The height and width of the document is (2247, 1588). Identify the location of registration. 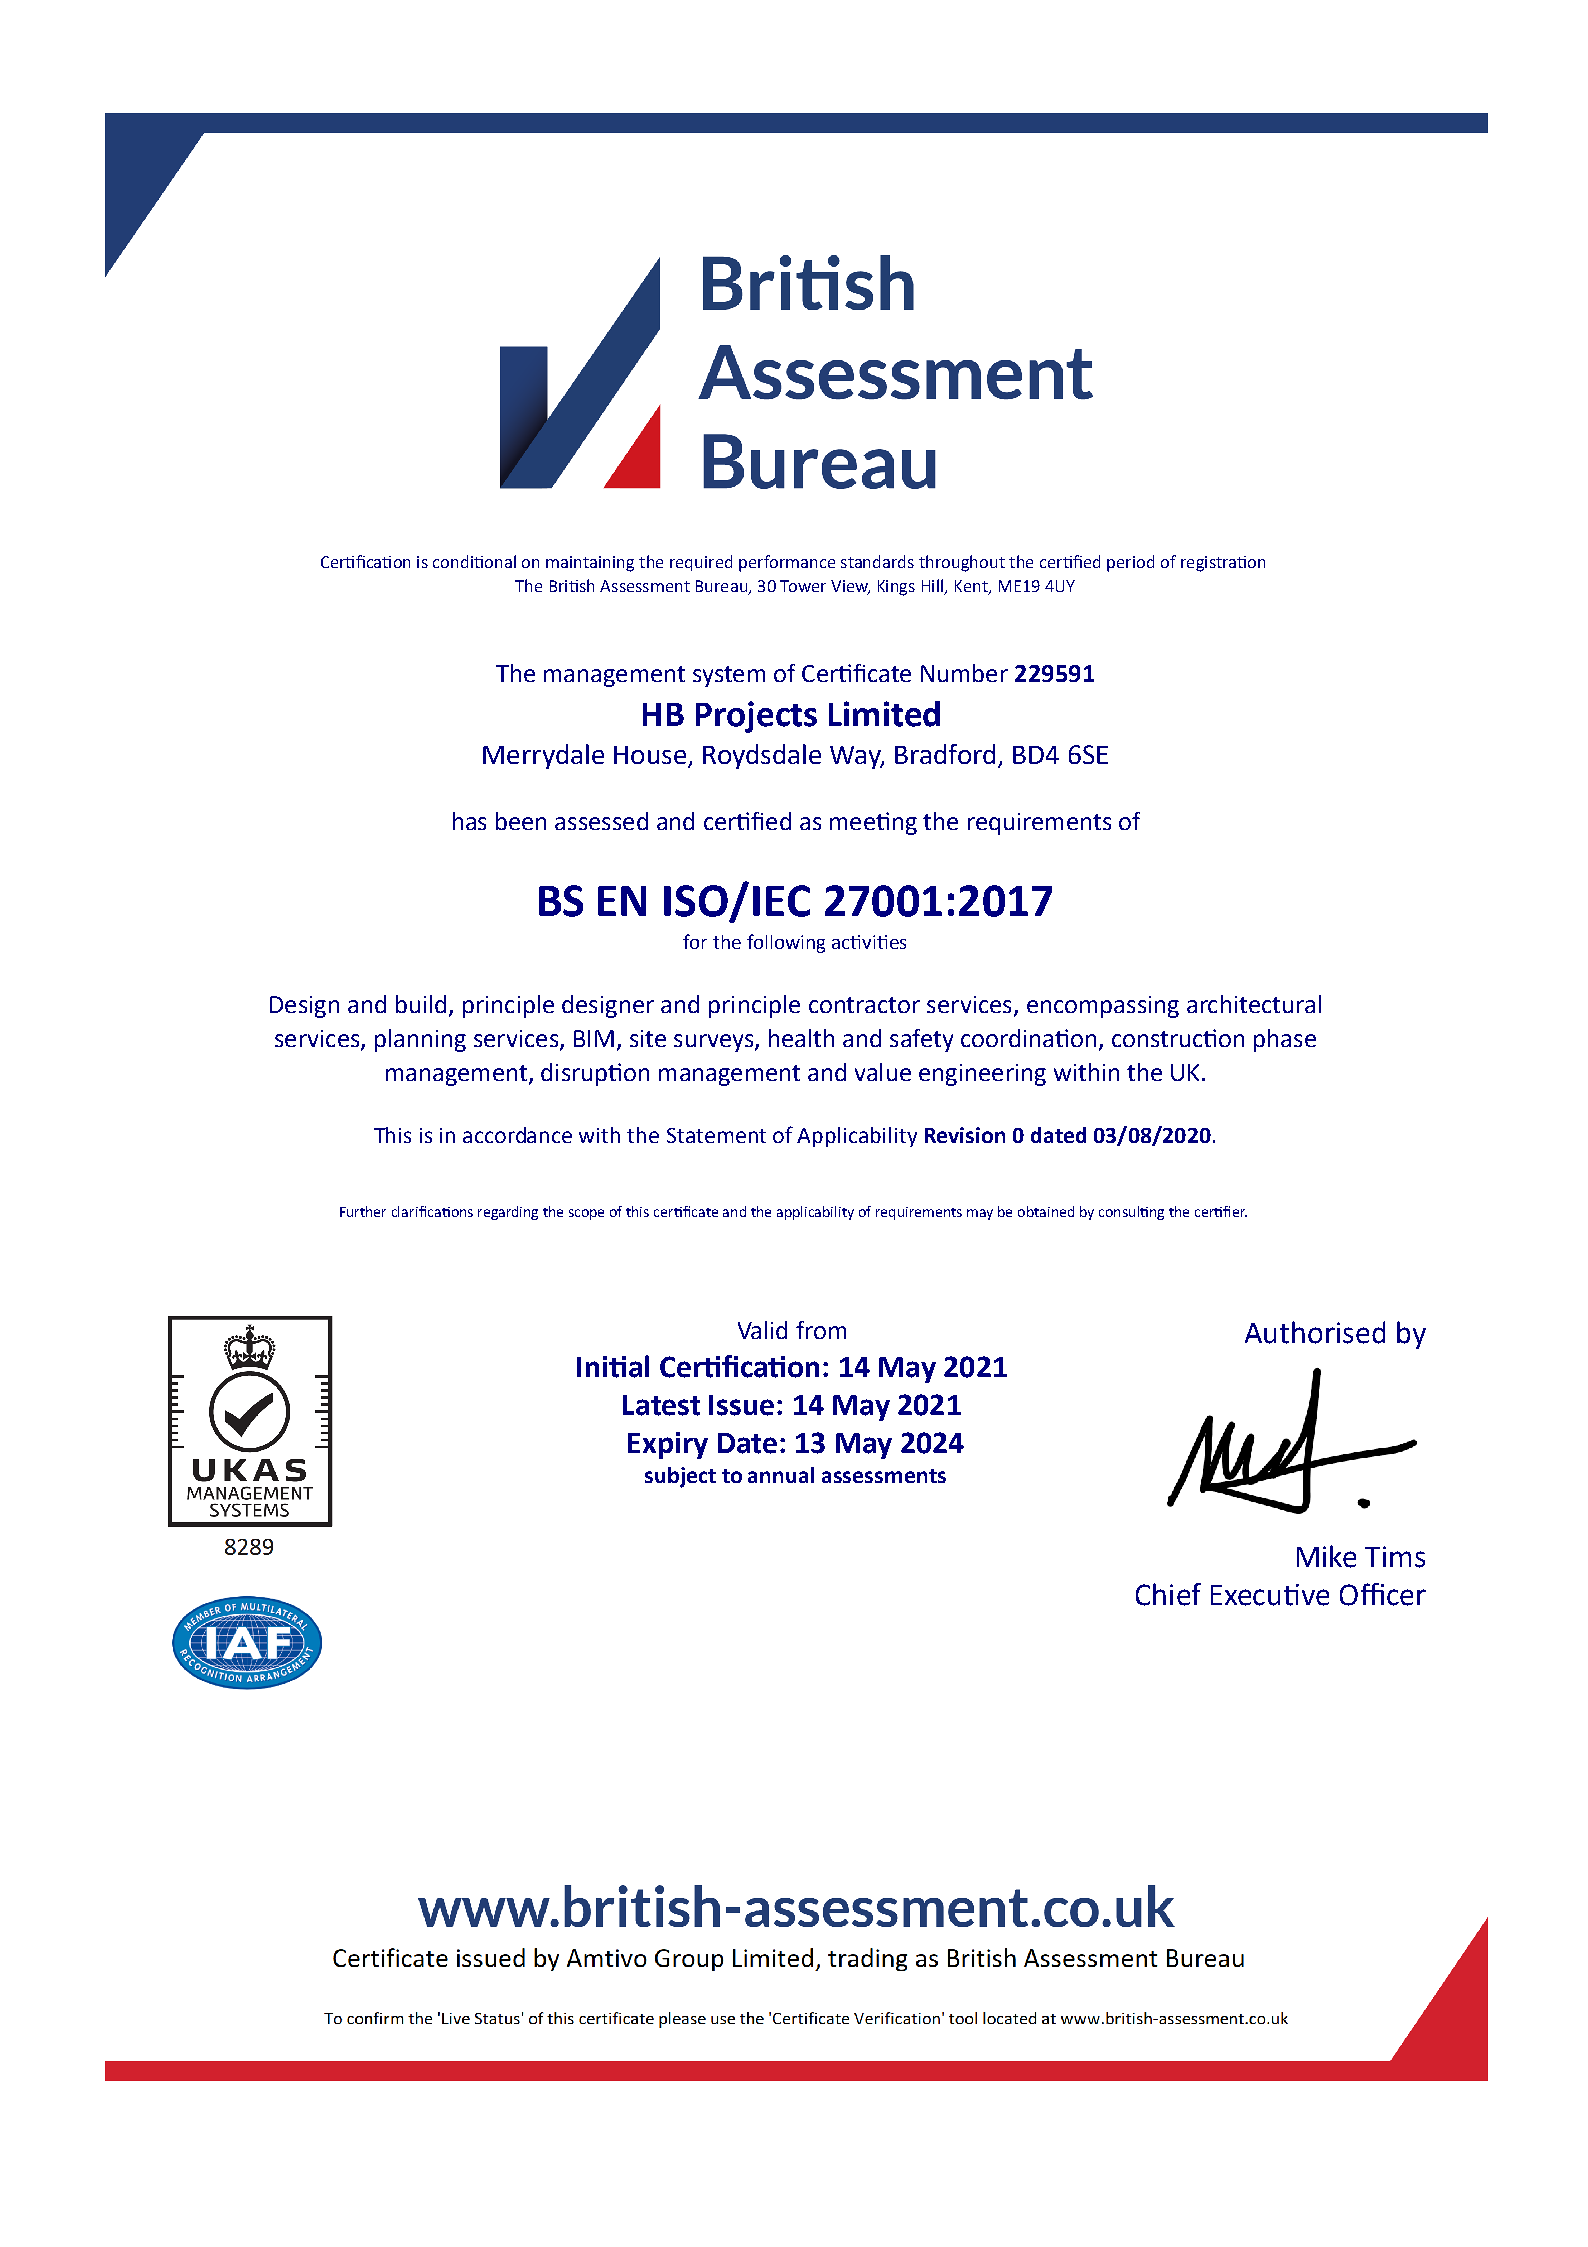
(1223, 564).
